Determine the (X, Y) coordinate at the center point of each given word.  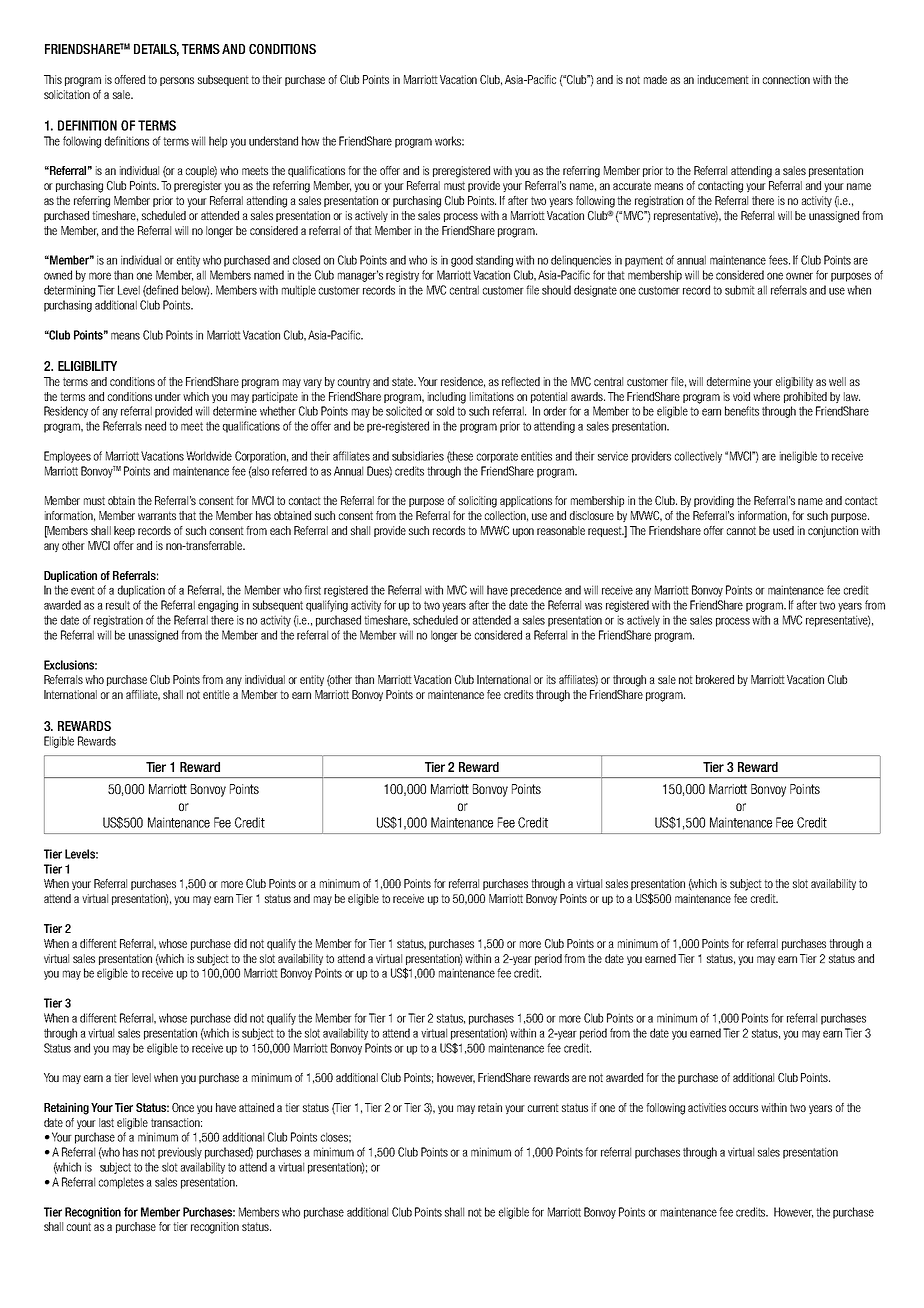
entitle (216, 694)
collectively (698, 457)
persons (177, 81)
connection (786, 79)
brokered (715, 679)
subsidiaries (418, 456)
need (155, 426)
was (593, 606)
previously (180, 1153)
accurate (632, 185)
